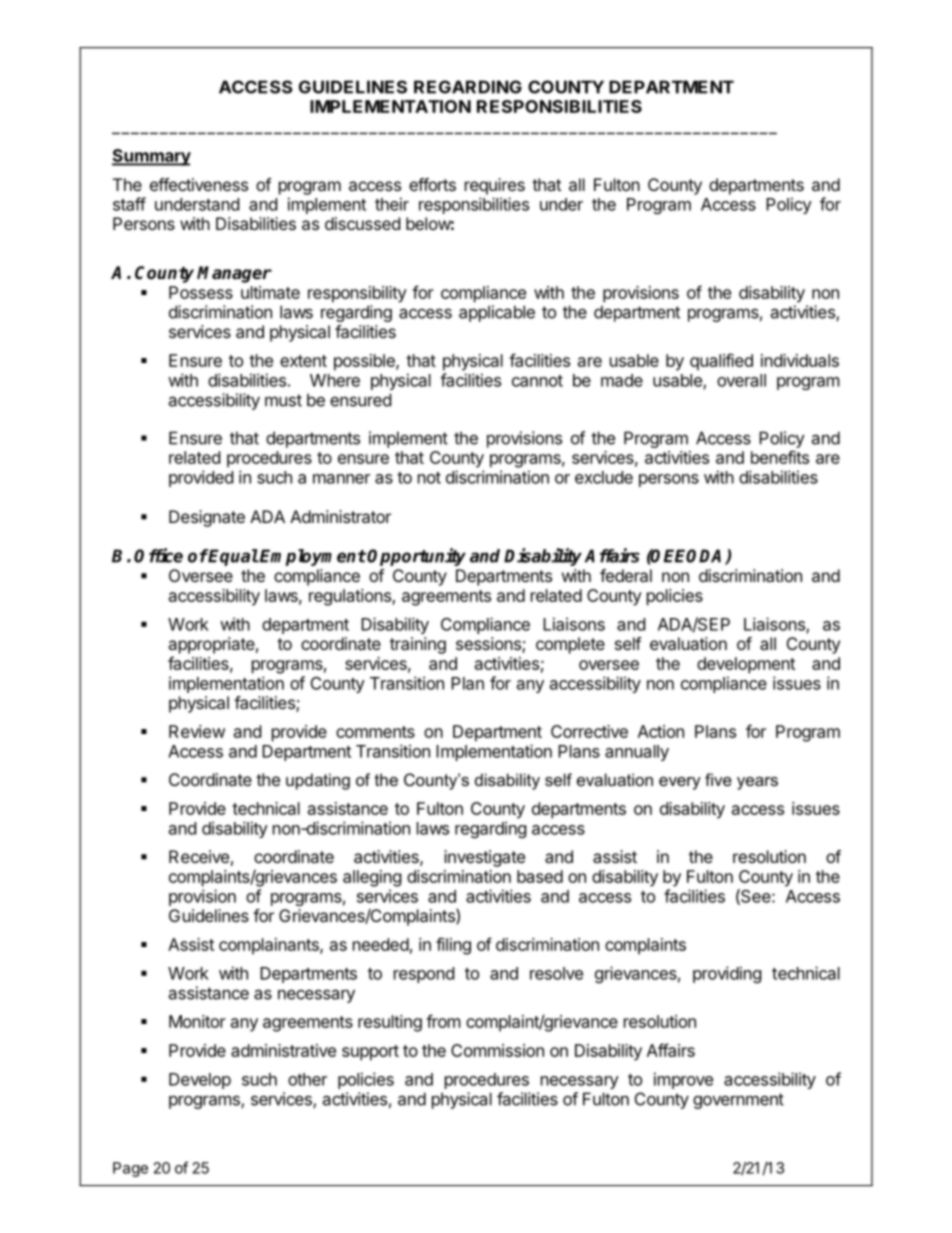  I want to click on overall, so click(741, 380).
